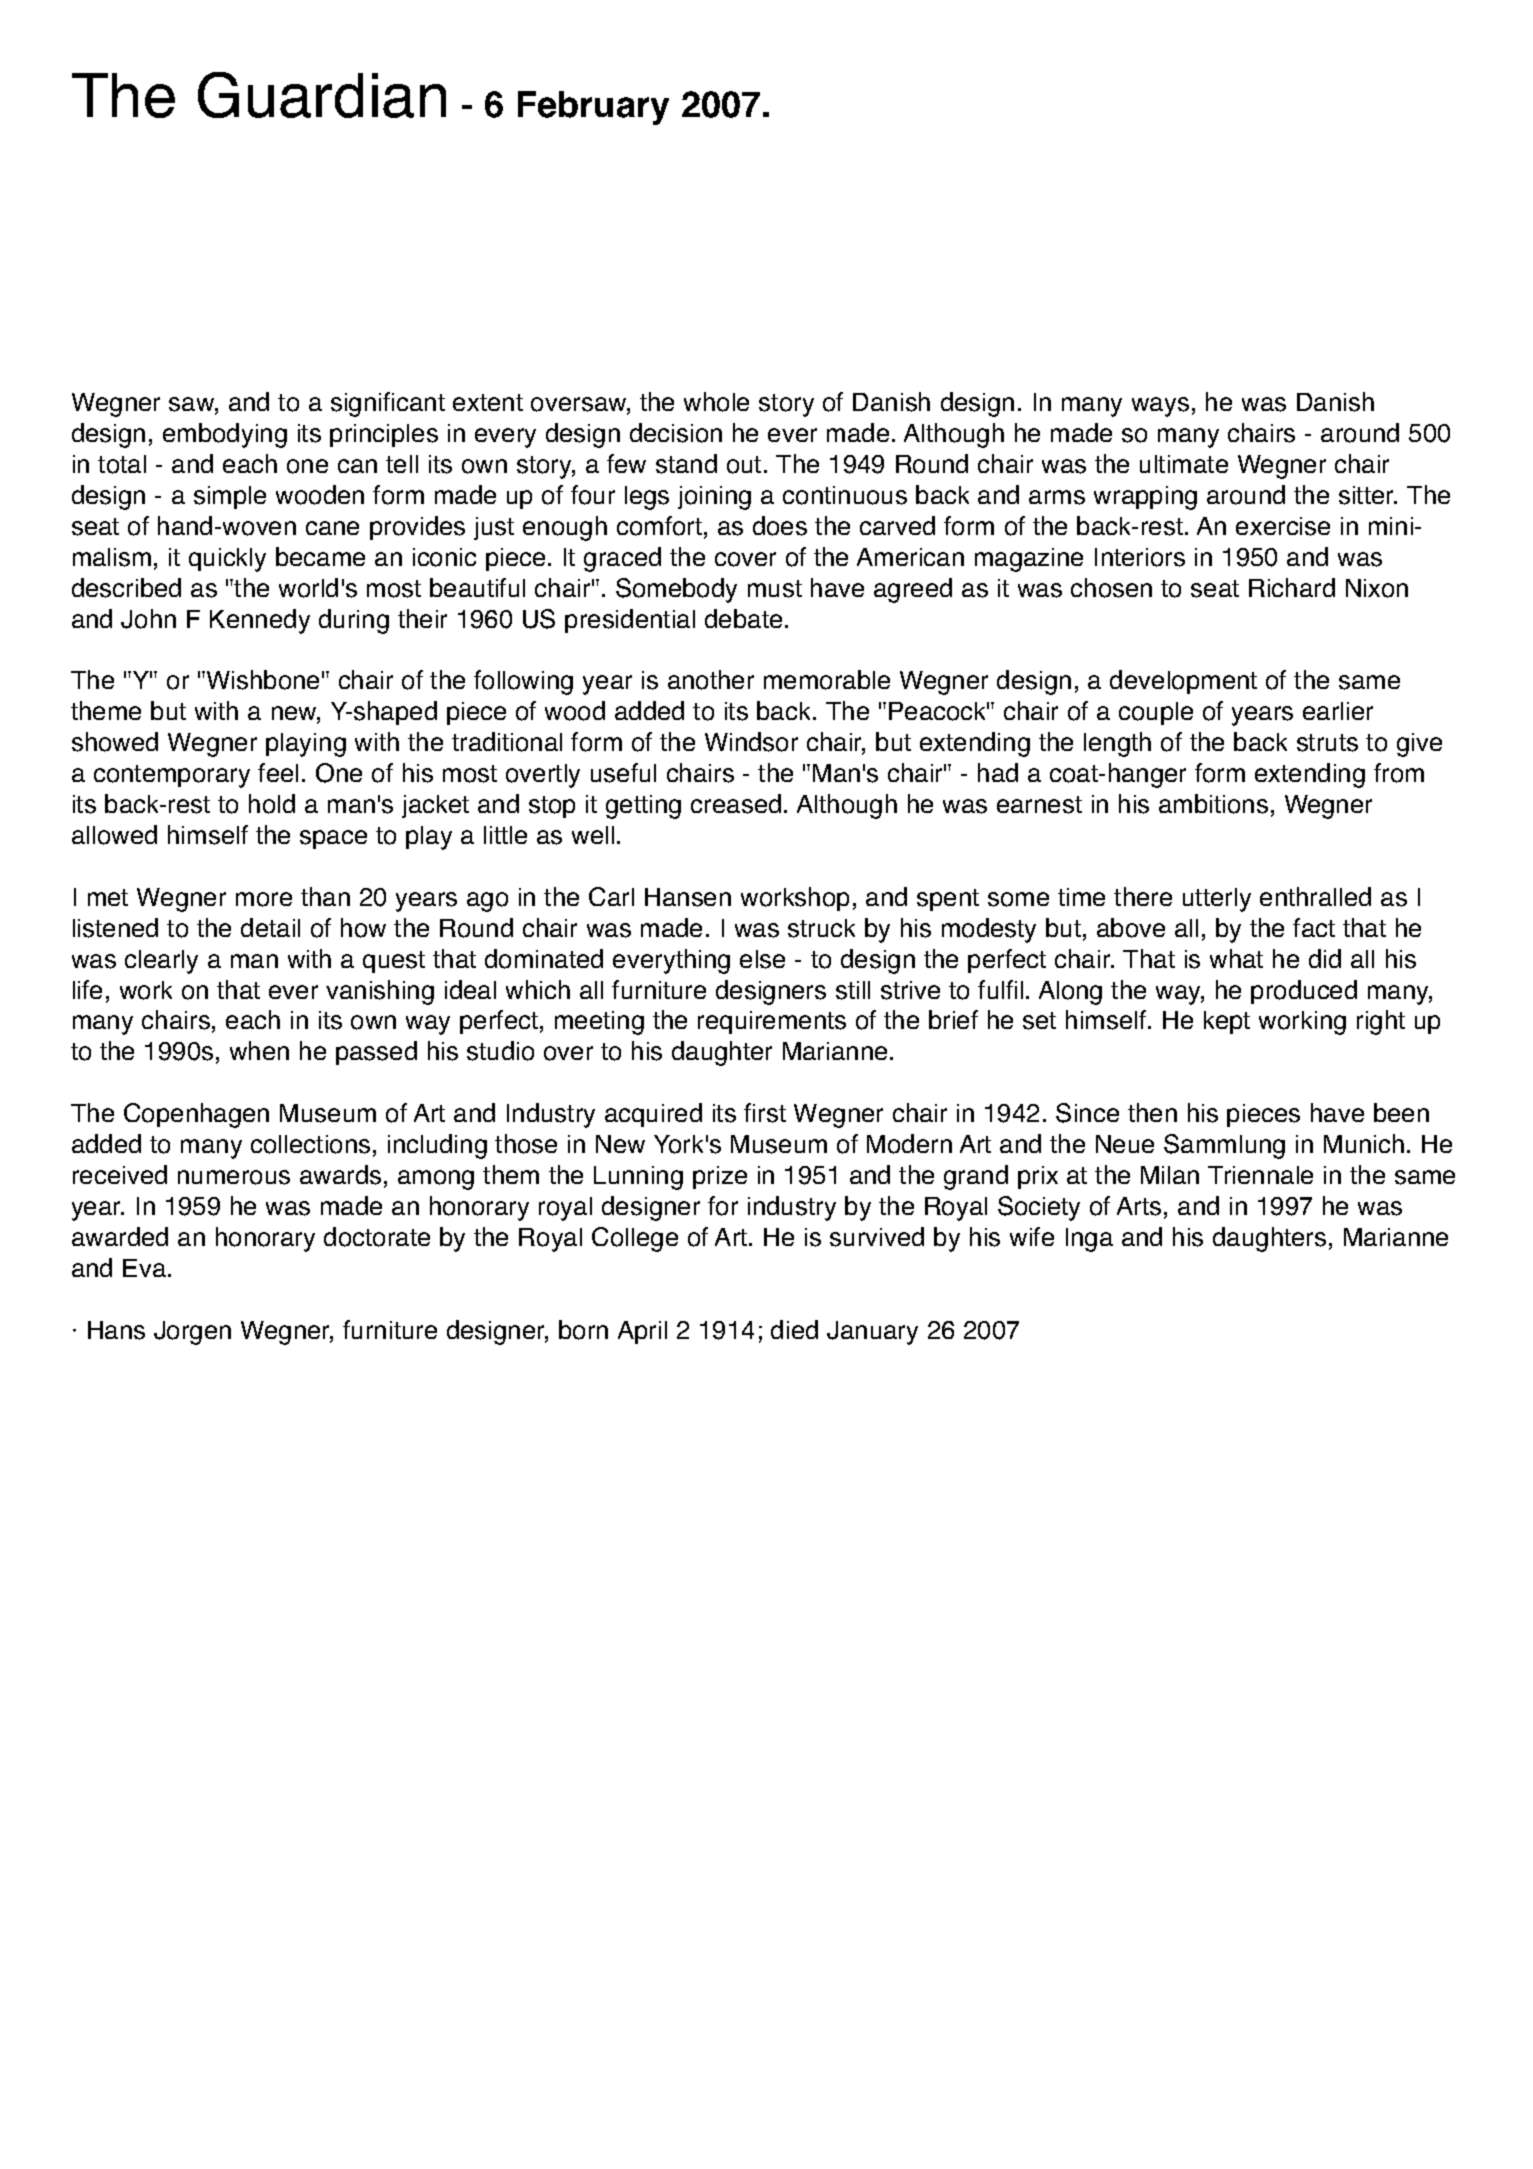 The height and width of the screenshot is (2169, 1533). What do you see at coordinates (593, 108) in the screenshot?
I see `February` at bounding box center [593, 108].
